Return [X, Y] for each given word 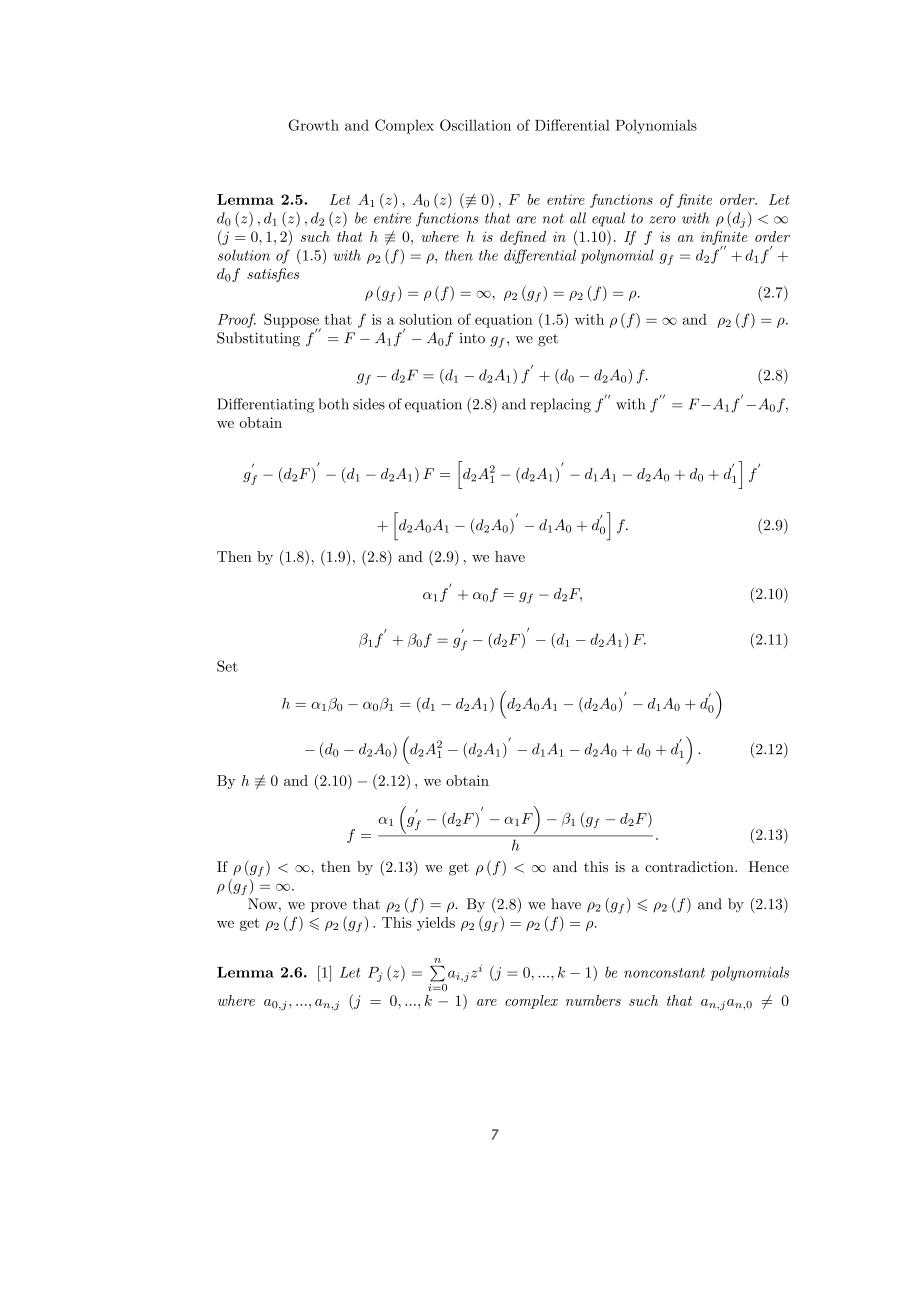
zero [662, 220]
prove [329, 907]
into [472, 338]
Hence [769, 866]
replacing [560, 405]
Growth [314, 125]
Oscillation [475, 125]
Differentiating [265, 405]
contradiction [690, 866]
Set [227, 666]
